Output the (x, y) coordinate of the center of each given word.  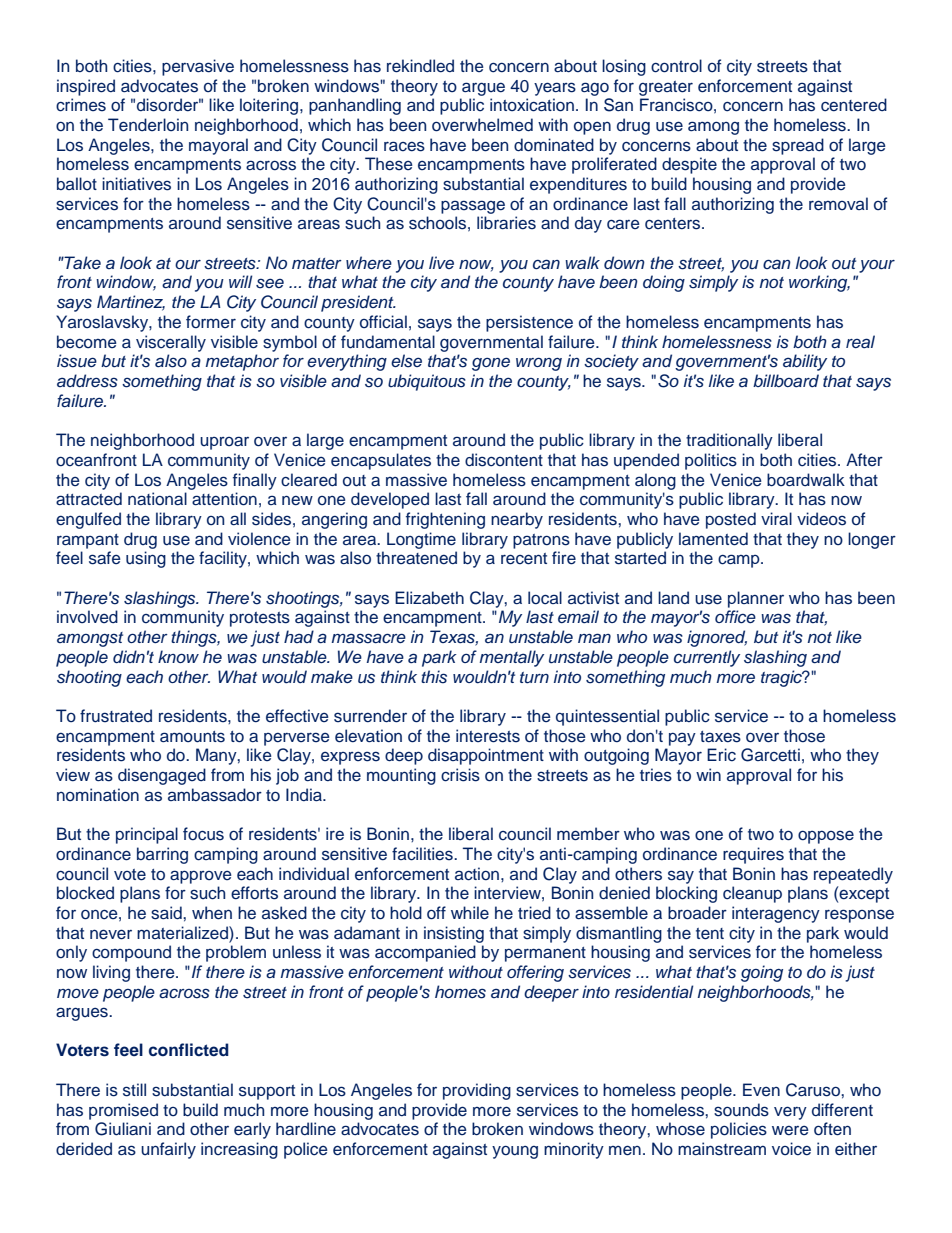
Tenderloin (148, 125)
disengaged (162, 776)
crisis (460, 775)
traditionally (729, 441)
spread (798, 146)
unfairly (168, 1150)
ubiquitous (427, 382)
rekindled (420, 66)
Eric (721, 754)
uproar (224, 443)
